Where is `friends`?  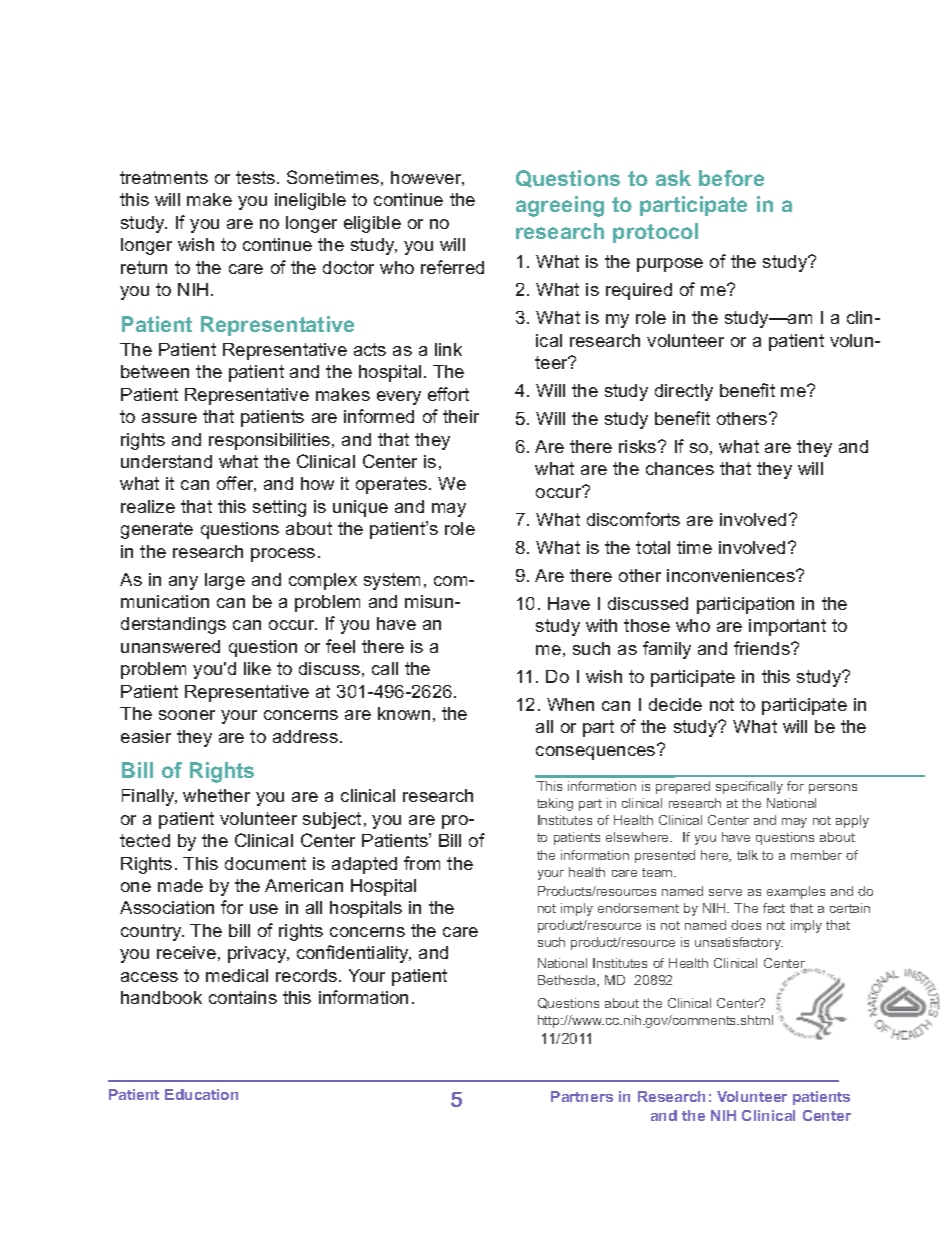
friends is located at coordinates (763, 648).
